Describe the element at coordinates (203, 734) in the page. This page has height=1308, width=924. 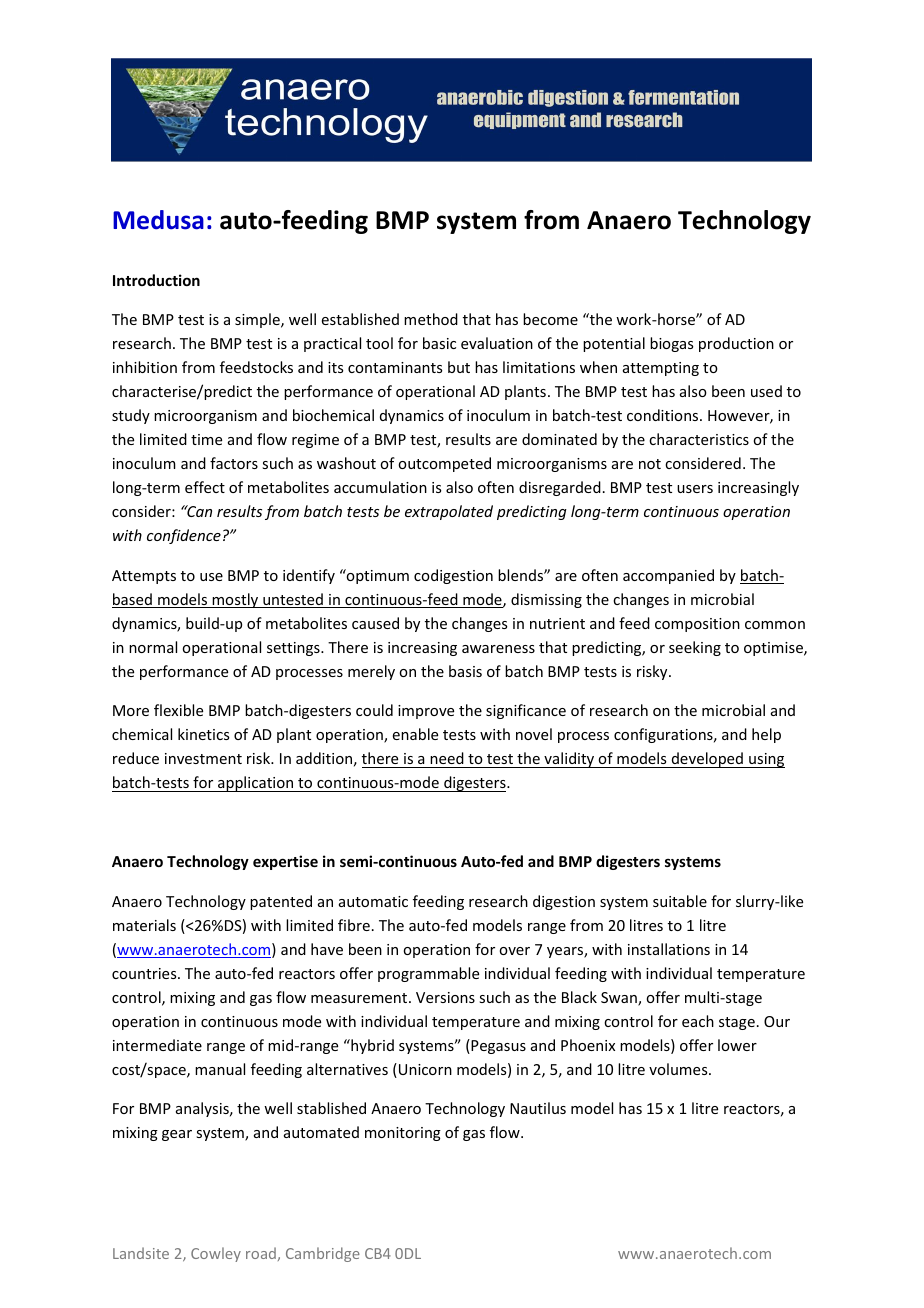
I see `kinetics` at that location.
